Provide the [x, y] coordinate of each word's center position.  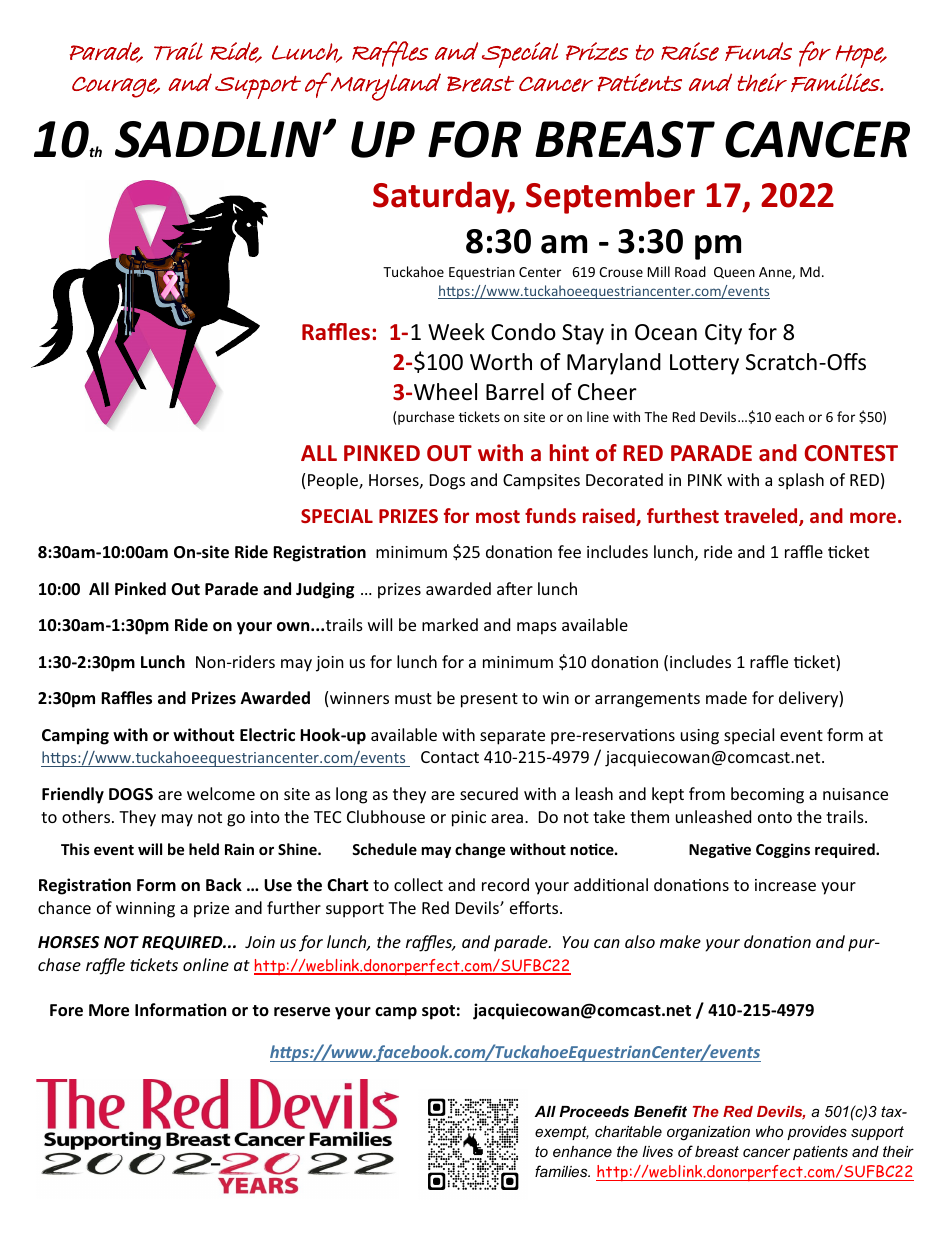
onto [775, 817]
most [498, 516]
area [507, 818]
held [204, 849]
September [610, 197]
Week [456, 332]
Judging [325, 590]
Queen [734, 273]
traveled [762, 517]
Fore [66, 1010]
